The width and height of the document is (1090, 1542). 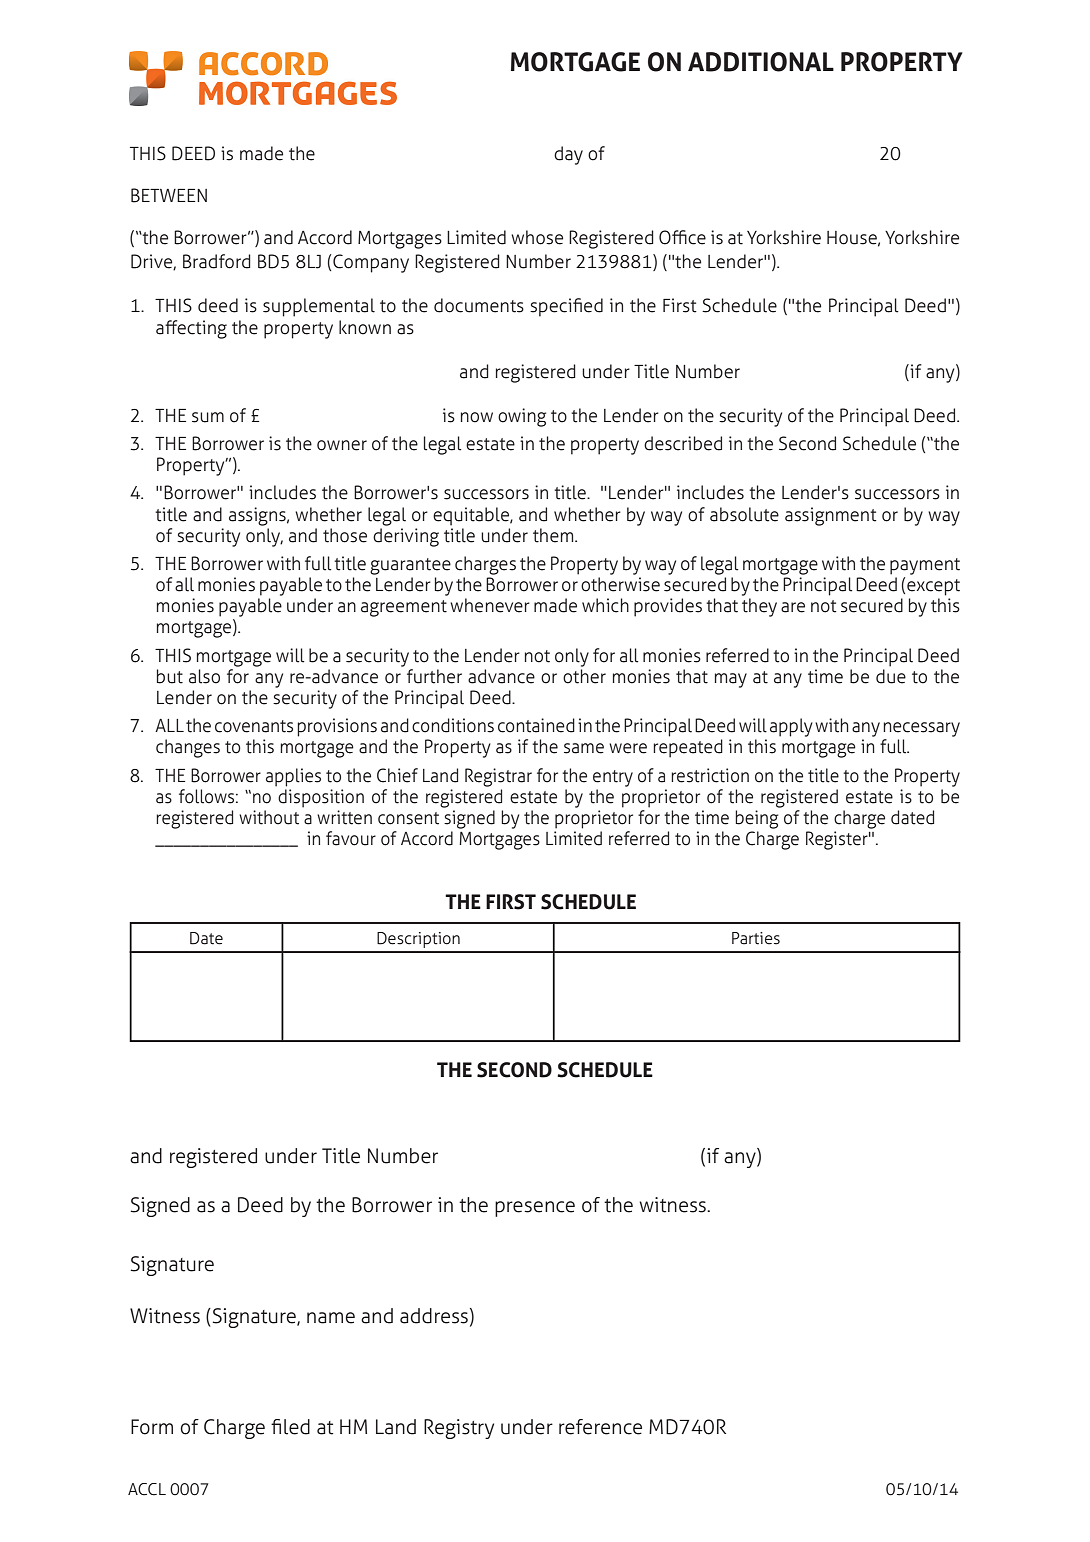 I want to click on Description, so click(x=418, y=940).
